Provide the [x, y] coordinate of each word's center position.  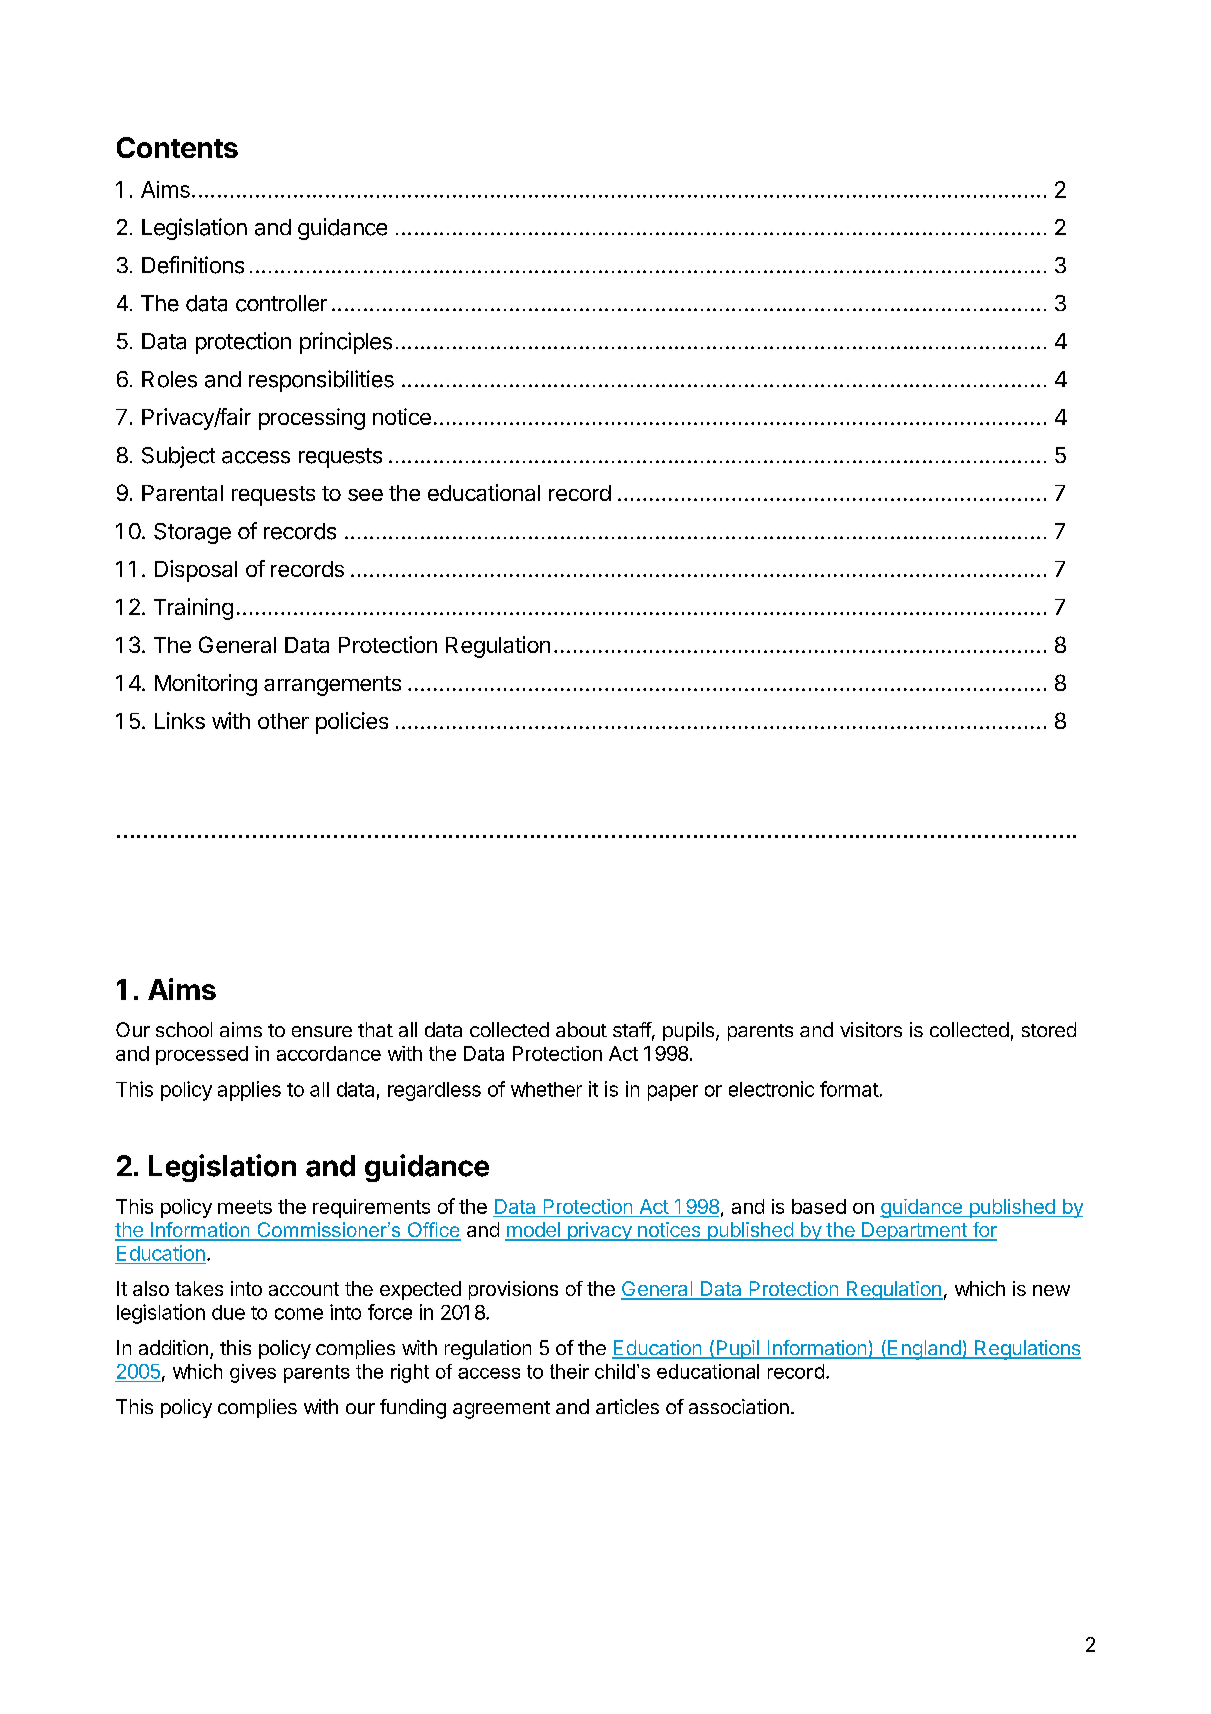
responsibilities [321, 381]
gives [253, 1373]
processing [312, 419]
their [569, 1371]
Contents [177, 147]
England [924, 1350]
